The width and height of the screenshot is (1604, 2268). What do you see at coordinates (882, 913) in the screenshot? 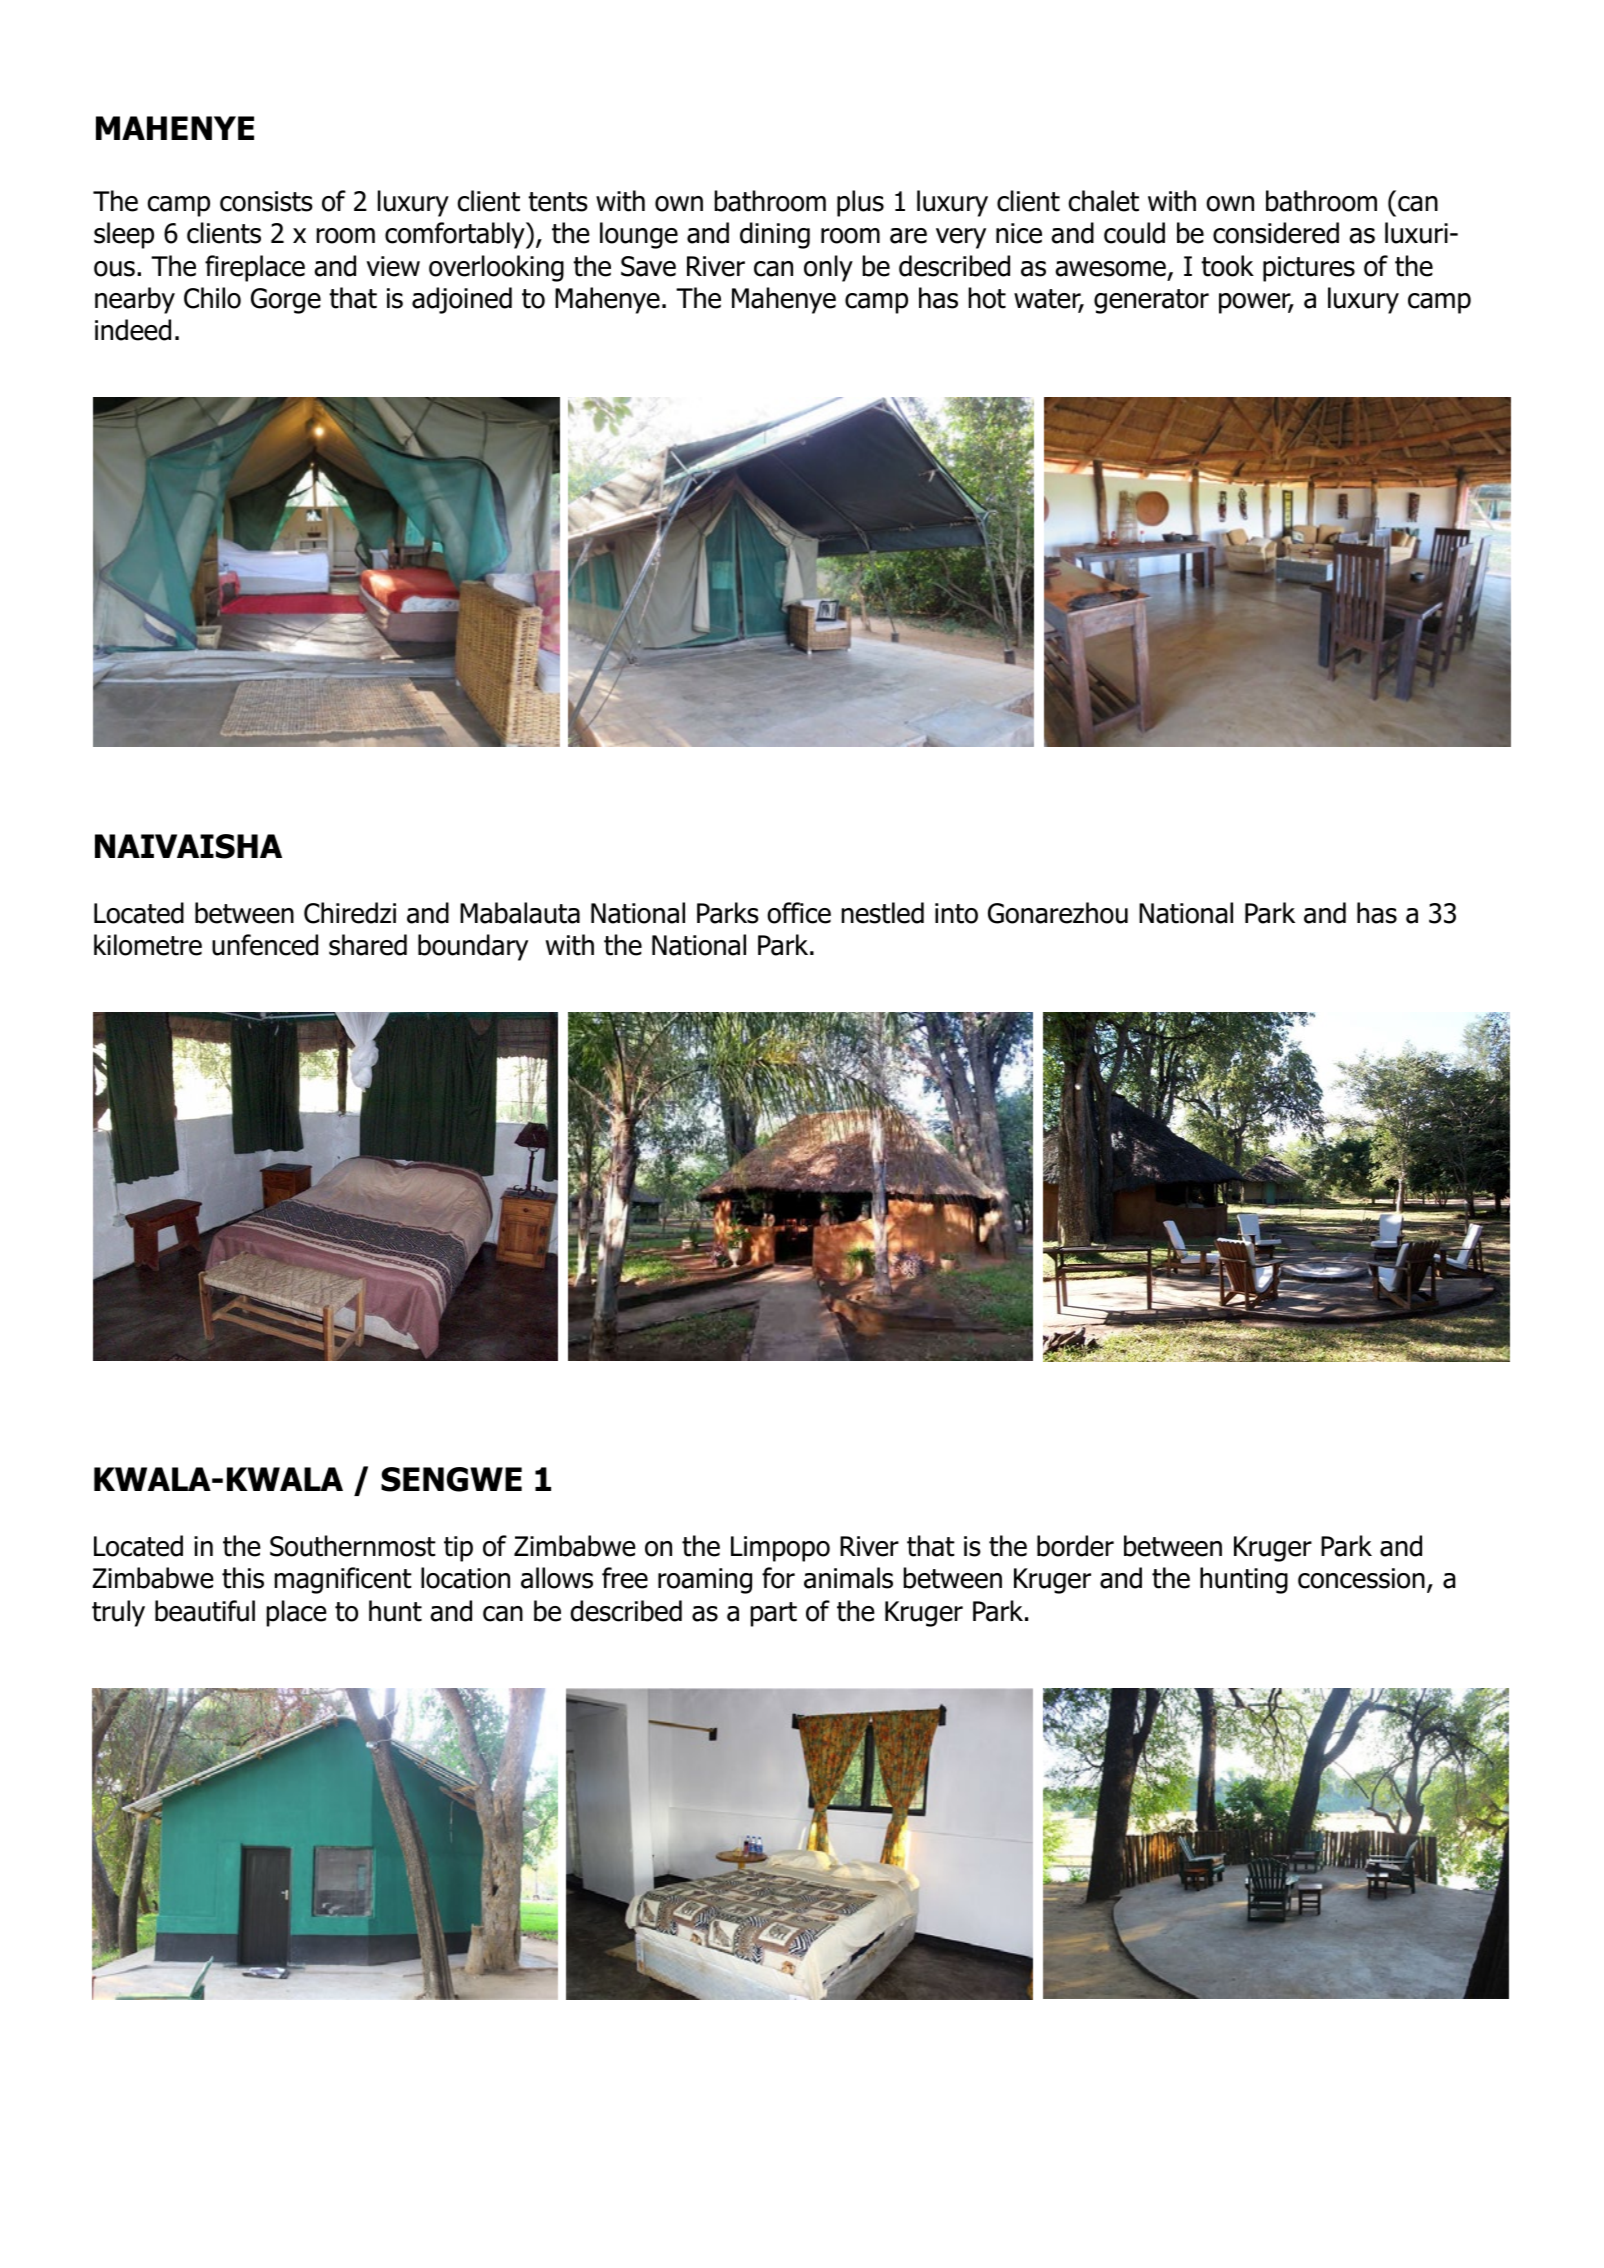
I see `nestled` at bounding box center [882, 913].
